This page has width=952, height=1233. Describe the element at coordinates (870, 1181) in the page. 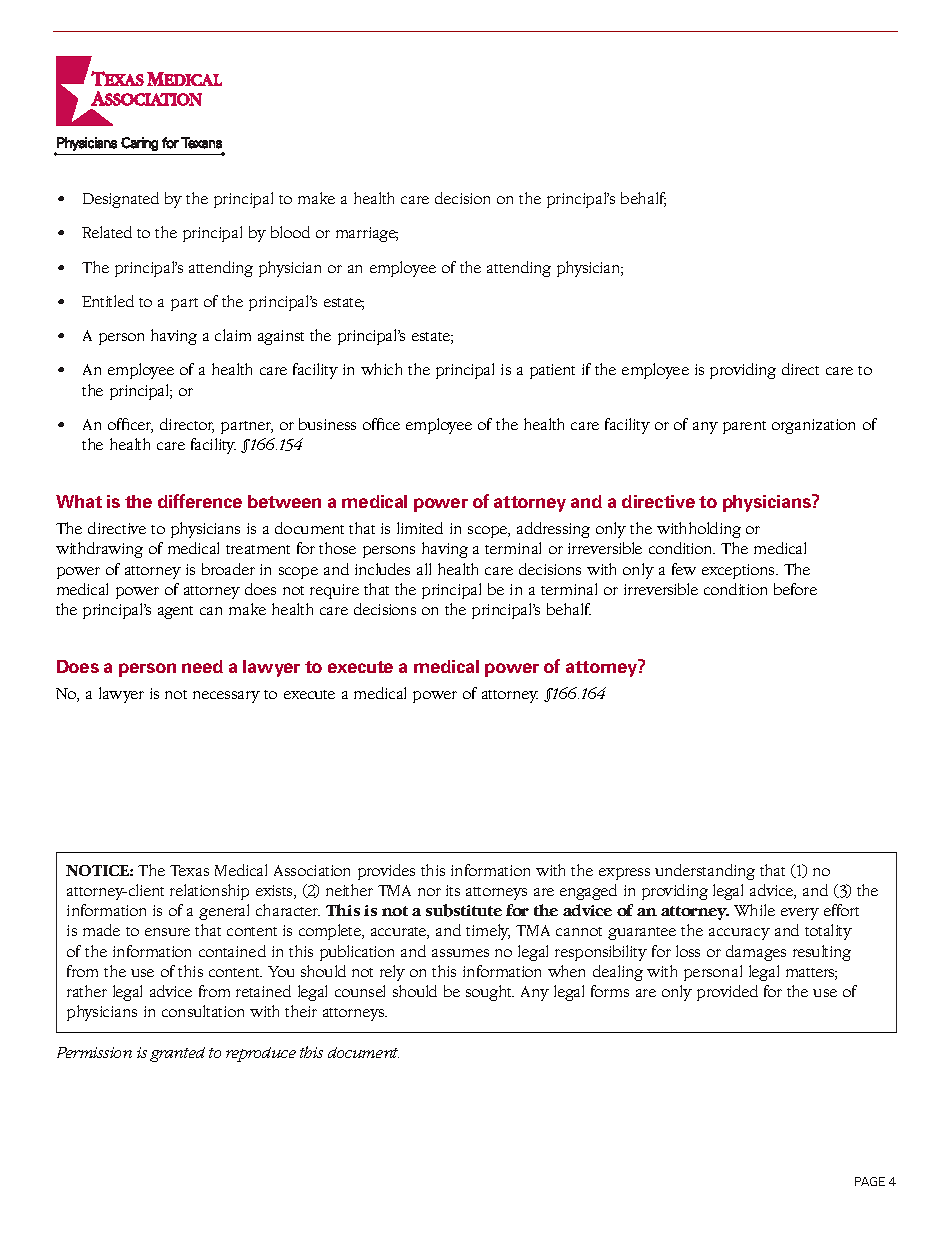

I see `PAGE` at that location.
